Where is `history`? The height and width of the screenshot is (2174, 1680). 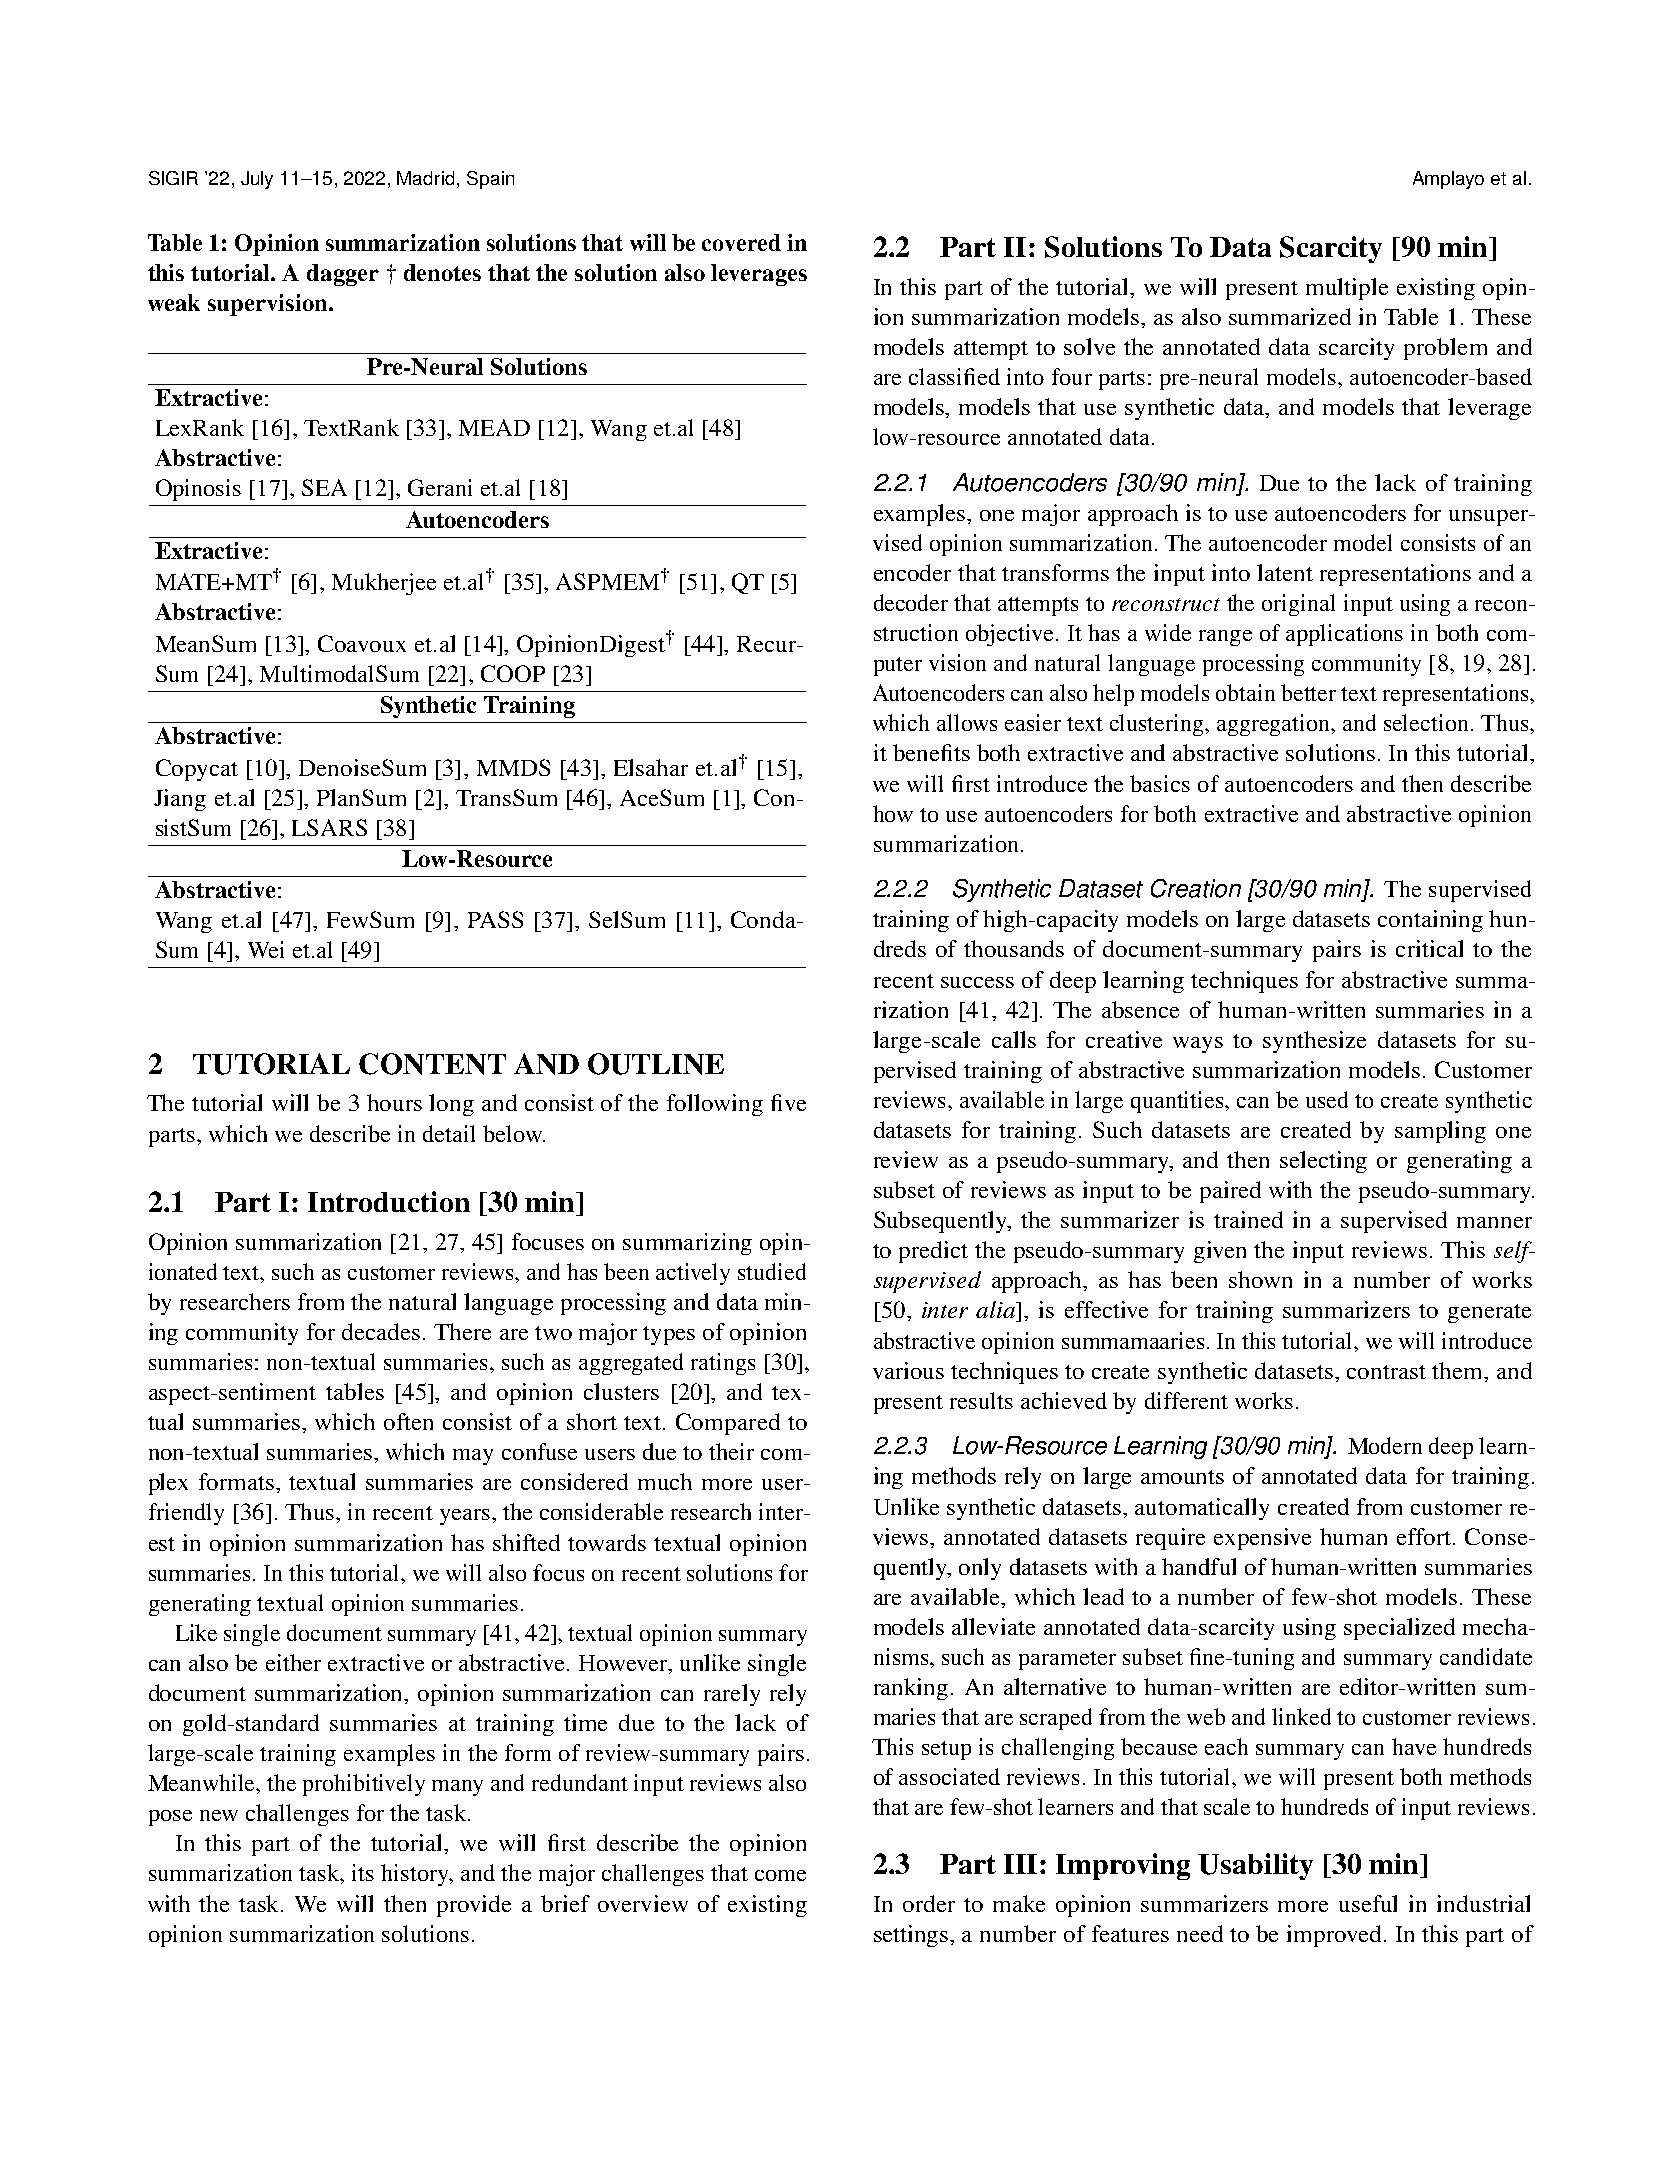 history is located at coordinates (416, 1875).
